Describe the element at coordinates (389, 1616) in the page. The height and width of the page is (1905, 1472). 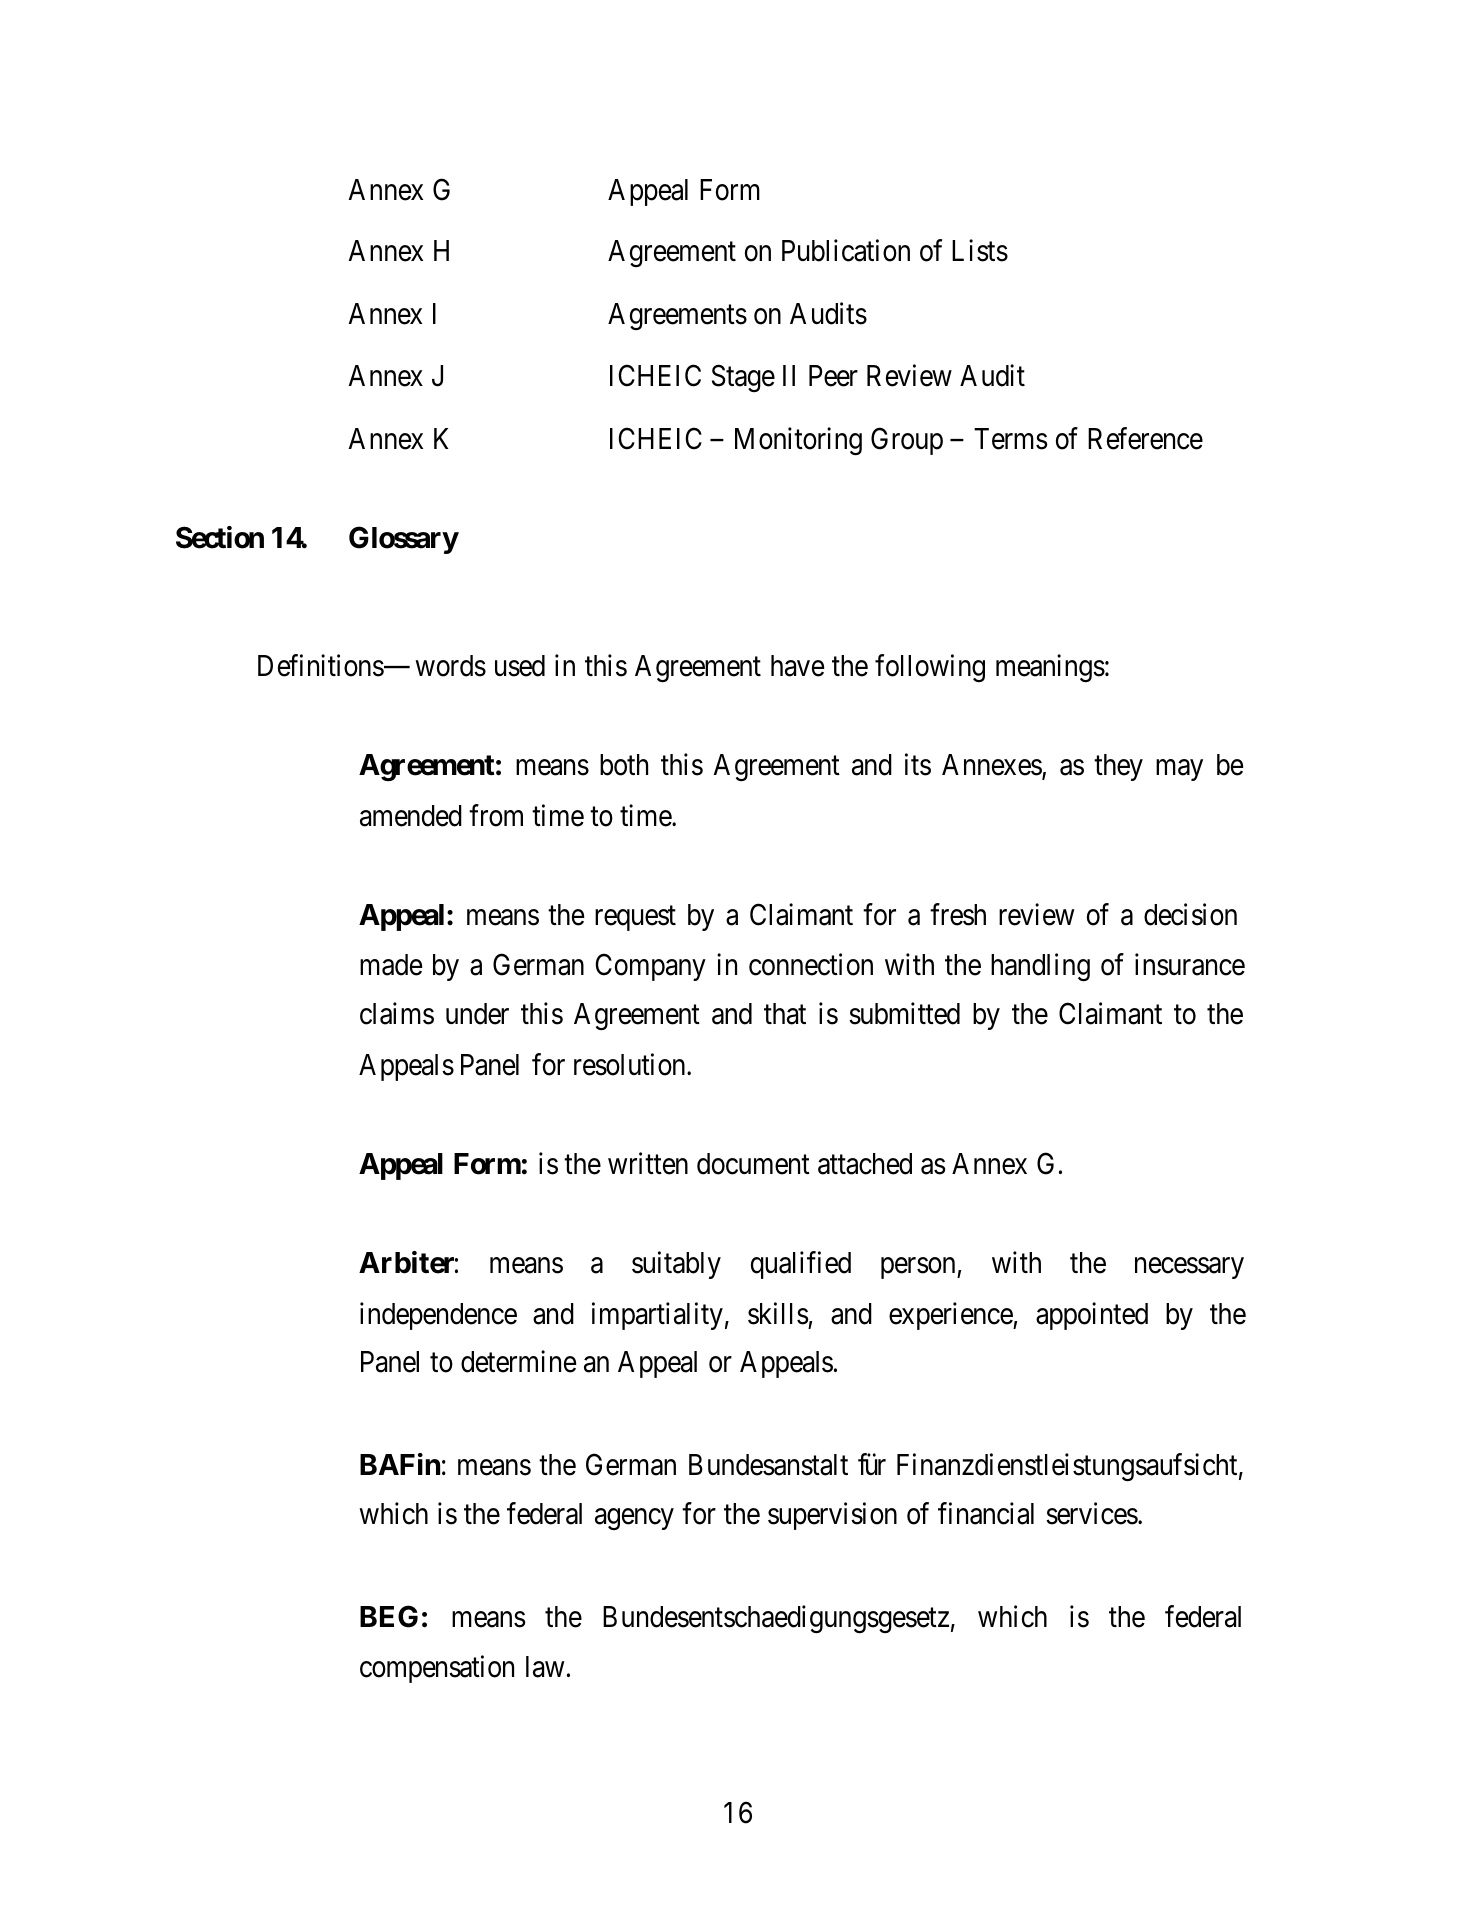
I see `BEG` at that location.
